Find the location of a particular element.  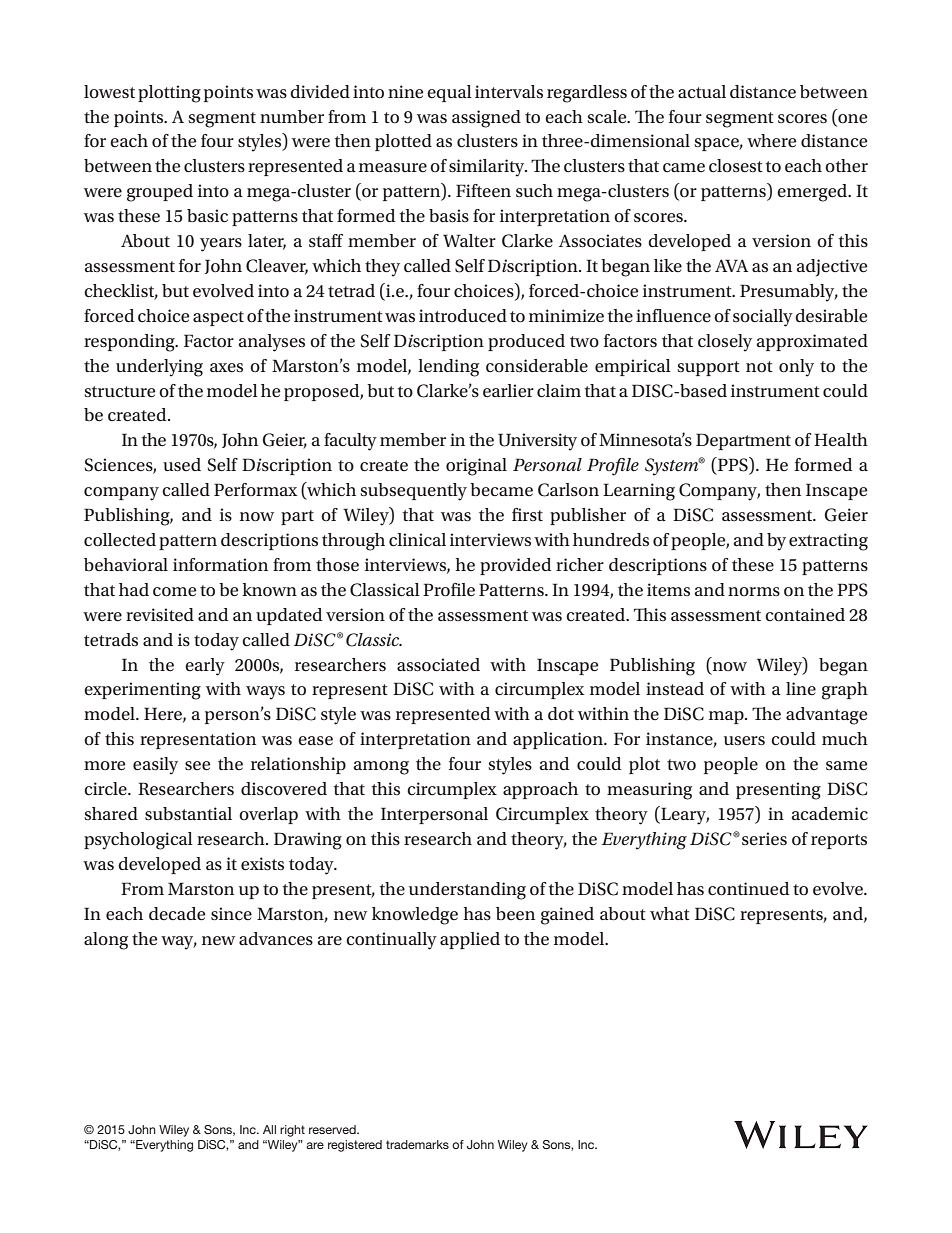

closest is located at coordinates (736, 165).
